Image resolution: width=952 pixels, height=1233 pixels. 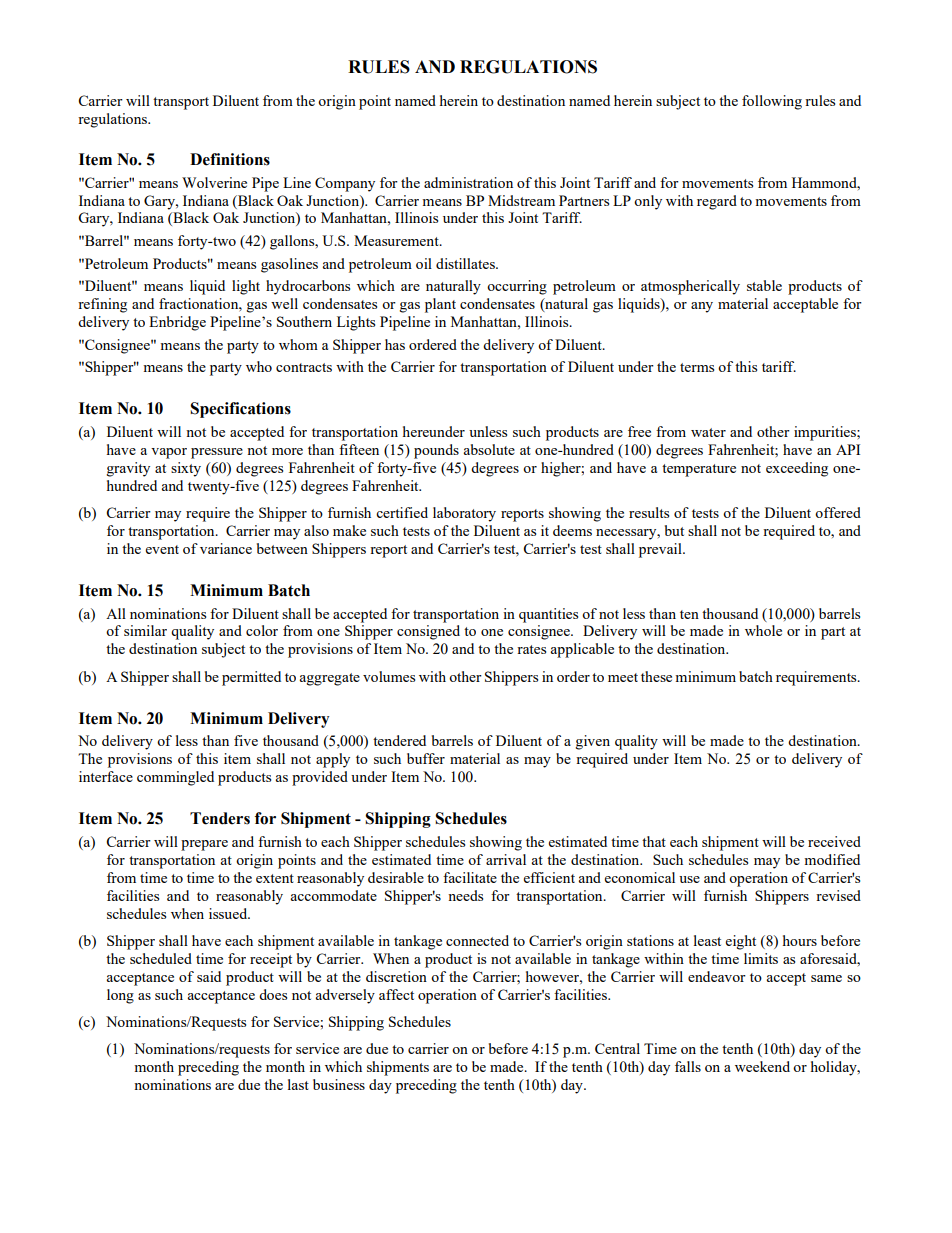 What do you see at coordinates (772, 102) in the screenshot?
I see `following` at bounding box center [772, 102].
